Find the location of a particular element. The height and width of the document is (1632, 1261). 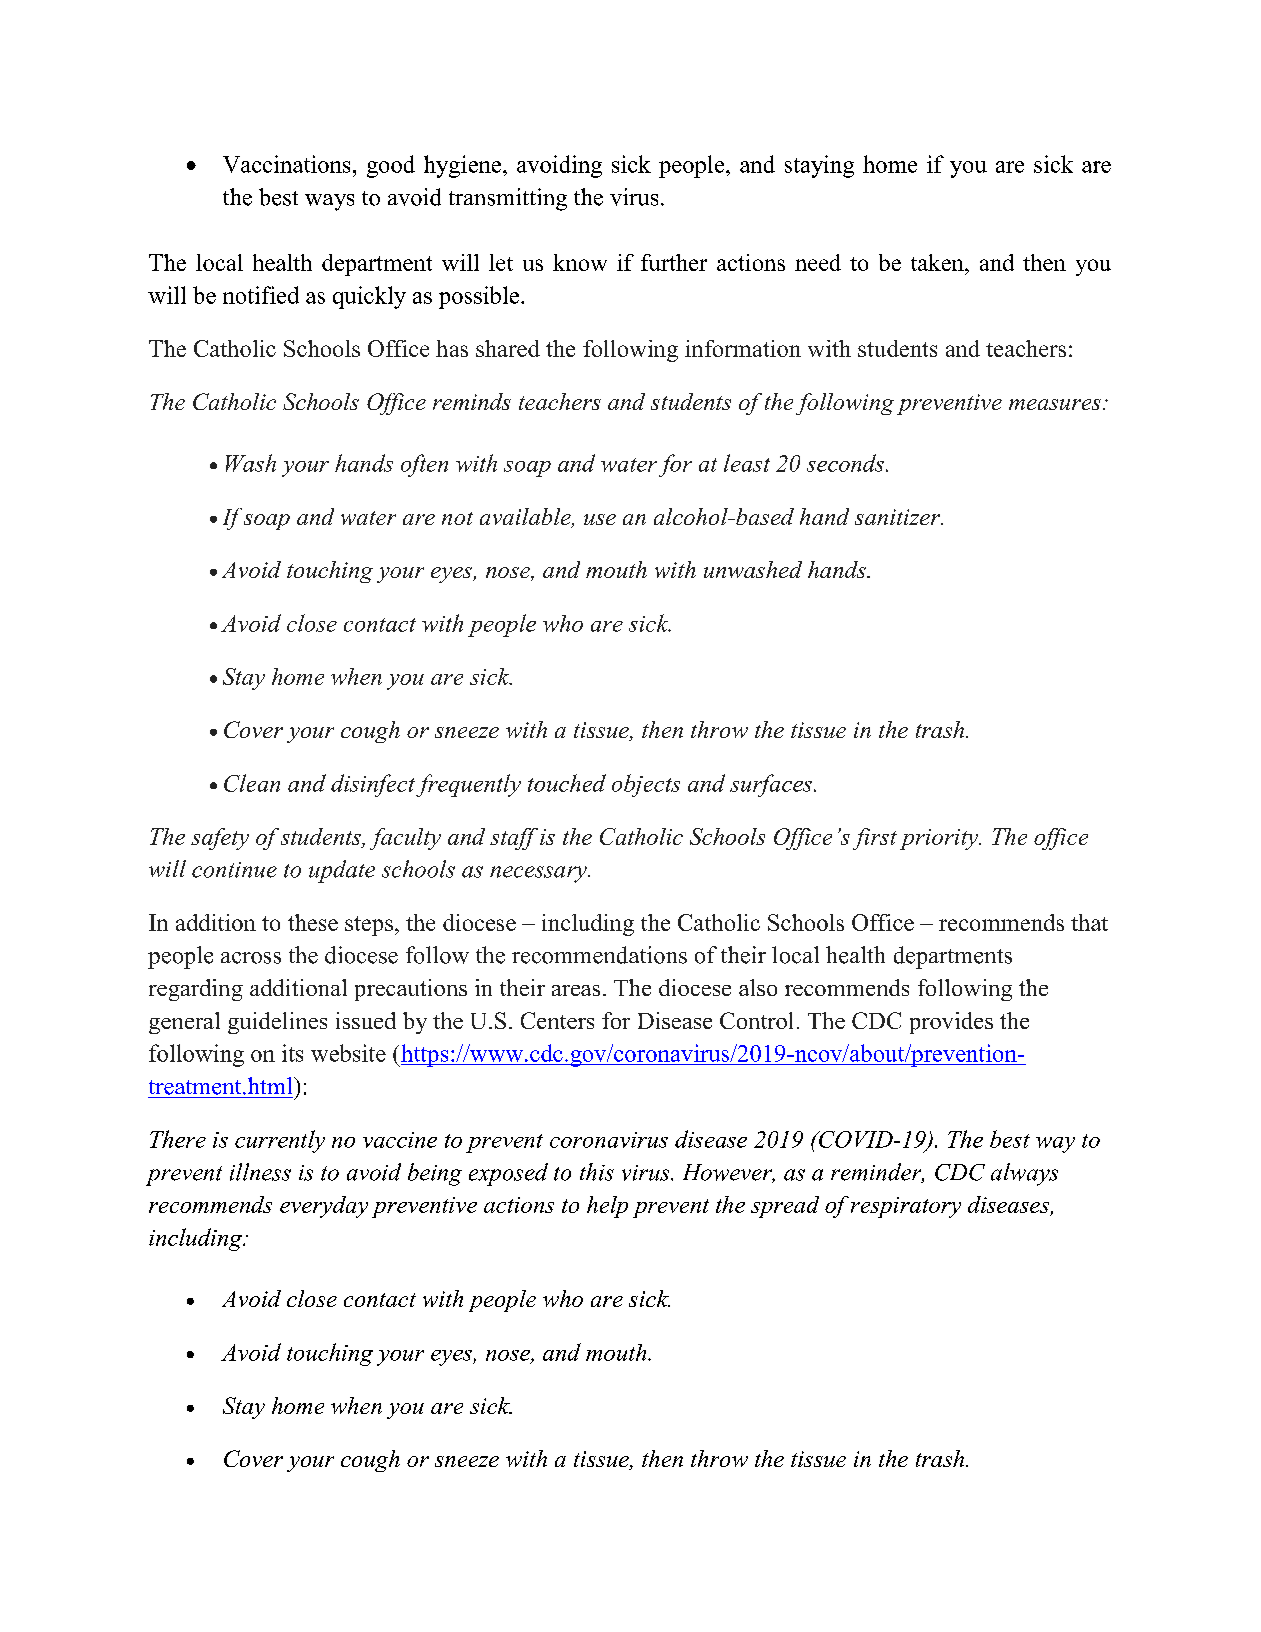

this is located at coordinates (597, 1172).
